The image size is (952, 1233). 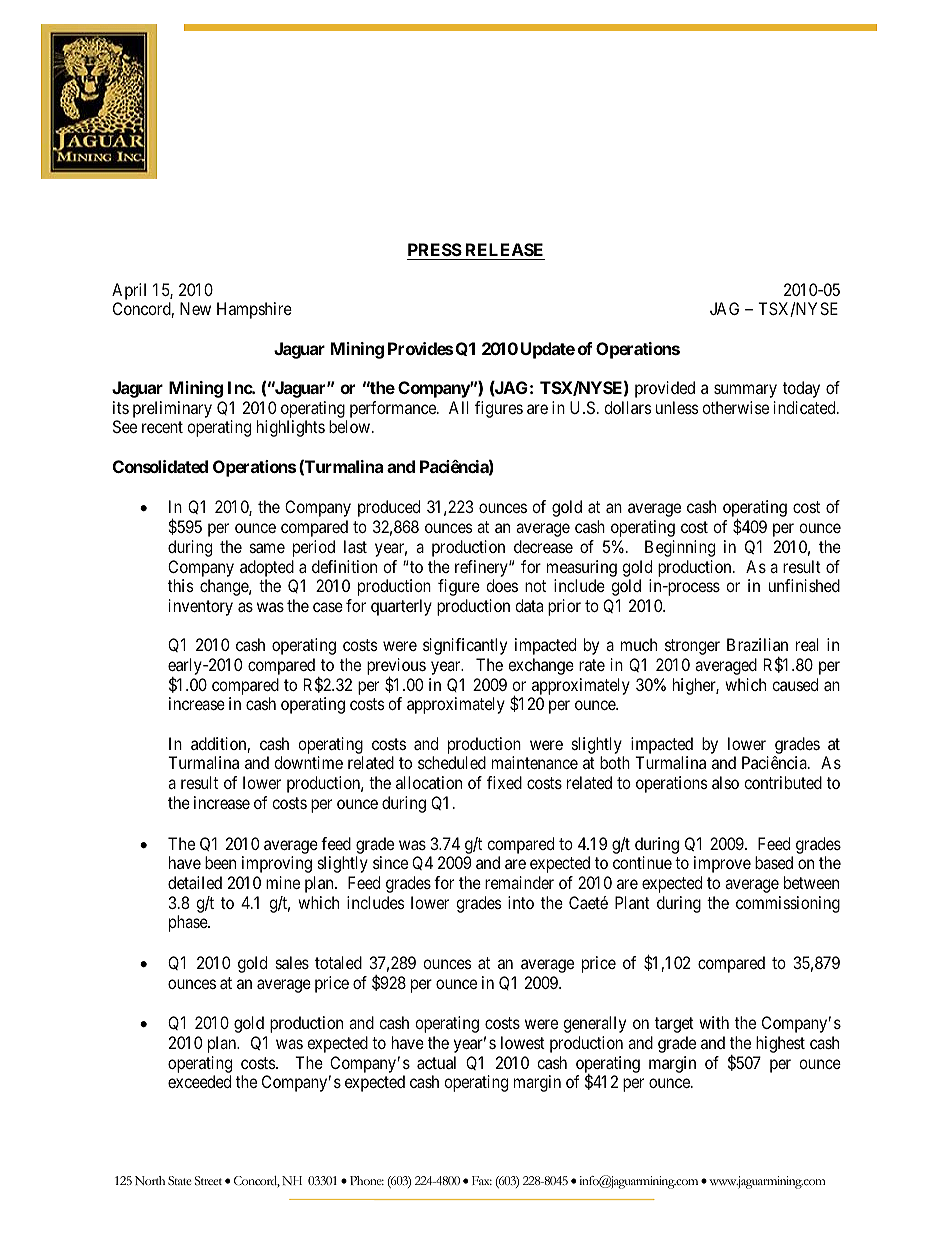 What do you see at coordinates (722, 864) in the screenshot?
I see `improve` at bounding box center [722, 864].
